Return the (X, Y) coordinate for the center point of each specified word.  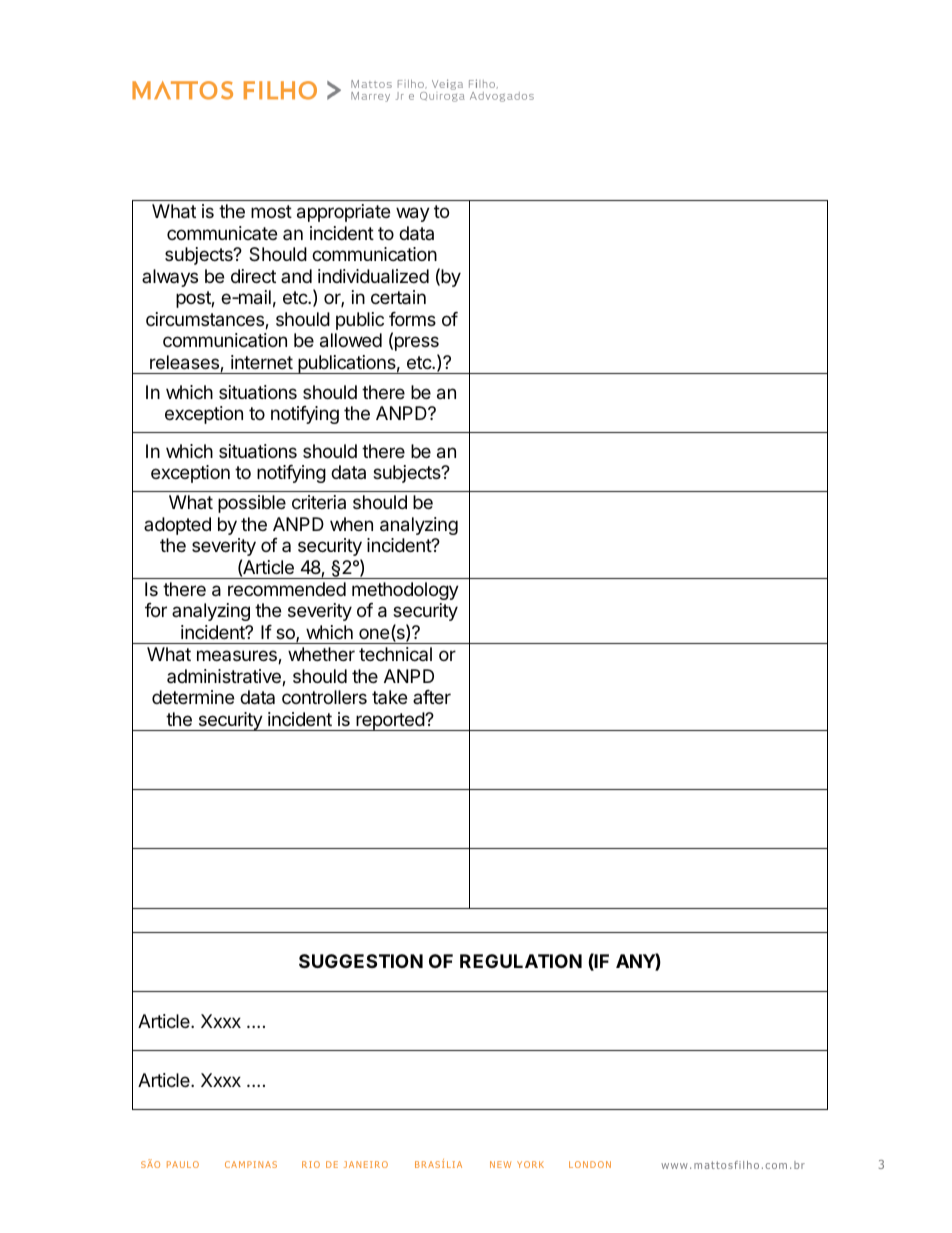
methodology (405, 591)
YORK (530, 1164)
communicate (222, 233)
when (351, 524)
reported (390, 721)
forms (412, 319)
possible (252, 504)
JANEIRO (366, 1164)
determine (193, 697)
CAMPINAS (251, 1164)
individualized (373, 276)
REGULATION (521, 961)
